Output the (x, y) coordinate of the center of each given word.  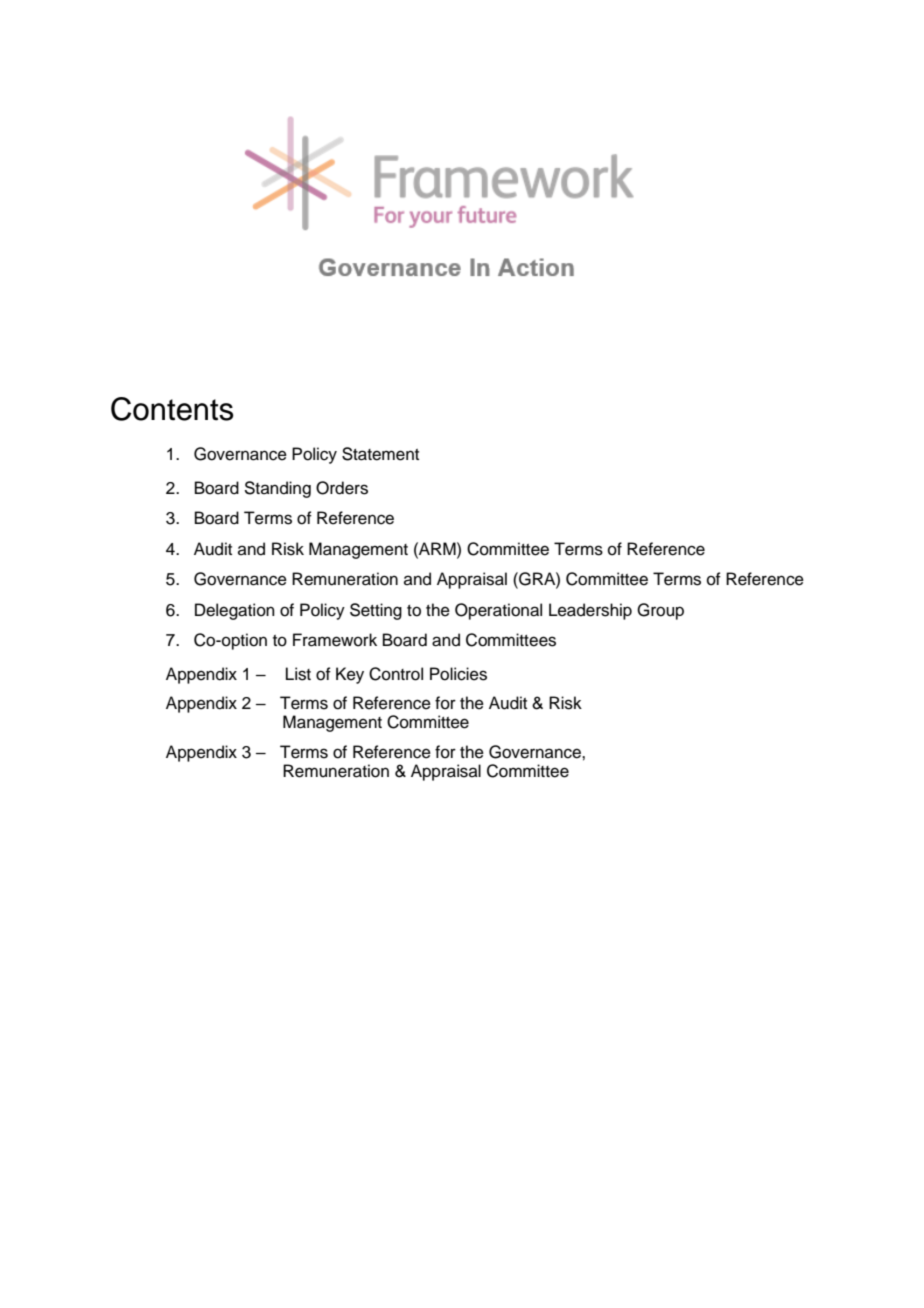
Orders (342, 488)
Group (660, 611)
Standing (277, 489)
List (298, 674)
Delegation (235, 611)
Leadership (590, 611)
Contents (172, 409)
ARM (437, 548)
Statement (380, 454)
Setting (376, 611)
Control (396, 674)
